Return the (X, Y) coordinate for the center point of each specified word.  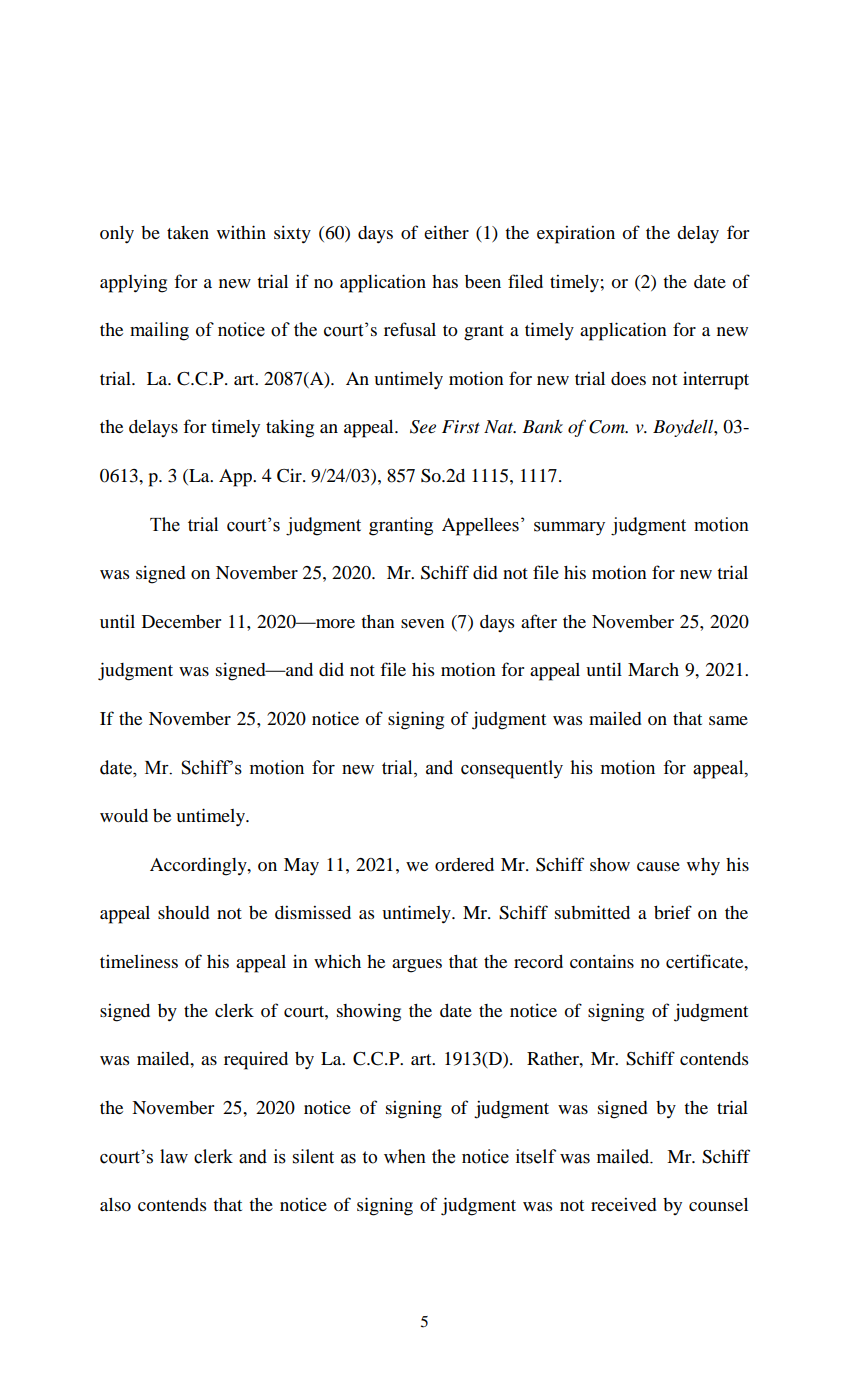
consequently (512, 769)
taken (188, 232)
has (445, 281)
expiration (576, 235)
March (653, 669)
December (181, 621)
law (174, 1156)
